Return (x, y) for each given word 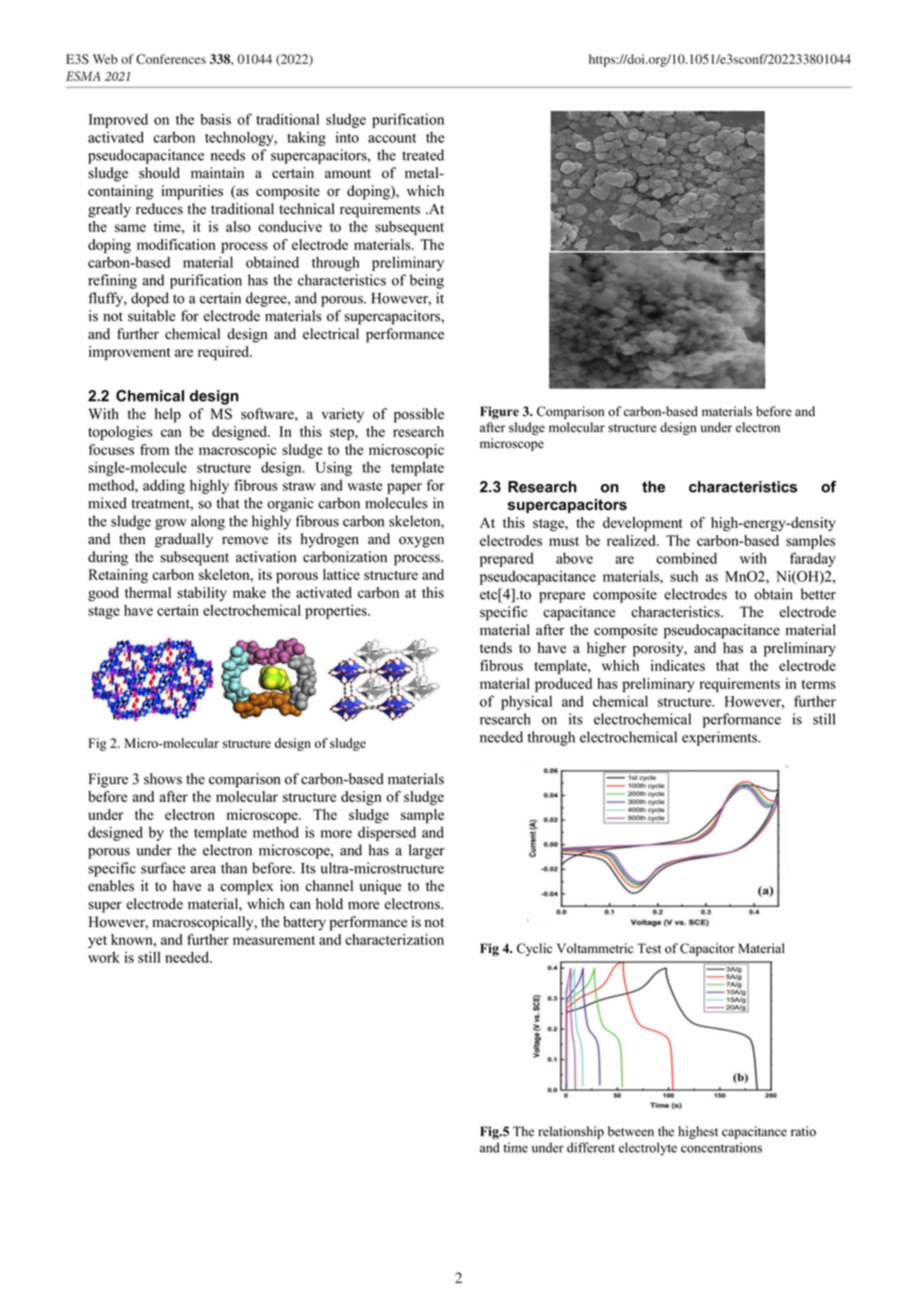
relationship (571, 1132)
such (684, 576)
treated (423, 155)
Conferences (171, 59)
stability (202, 594)
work (104, 957)
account (392, 138)
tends (496, 648)
